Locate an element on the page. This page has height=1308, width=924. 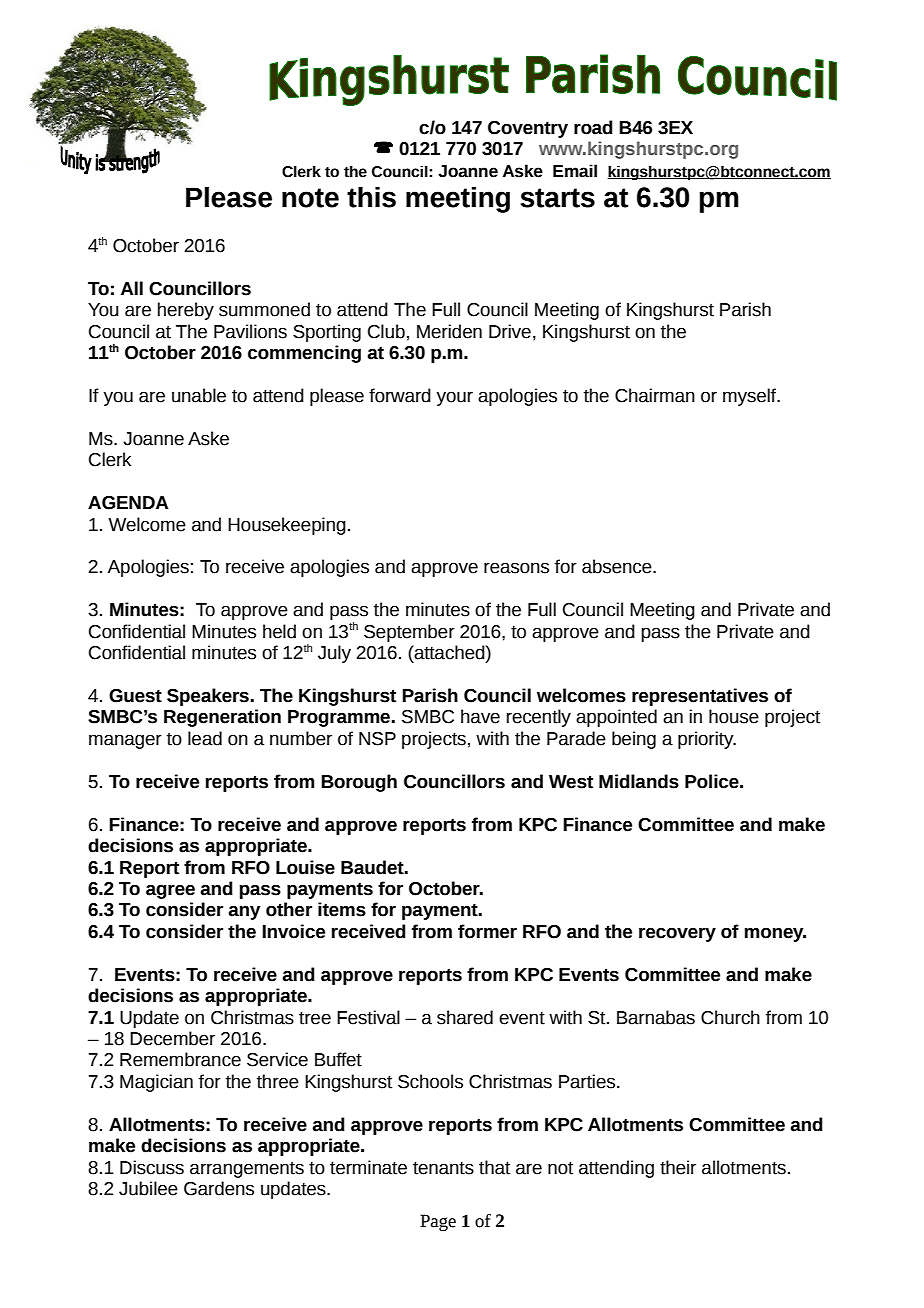
Borough is located at coordinates (359, 783).
